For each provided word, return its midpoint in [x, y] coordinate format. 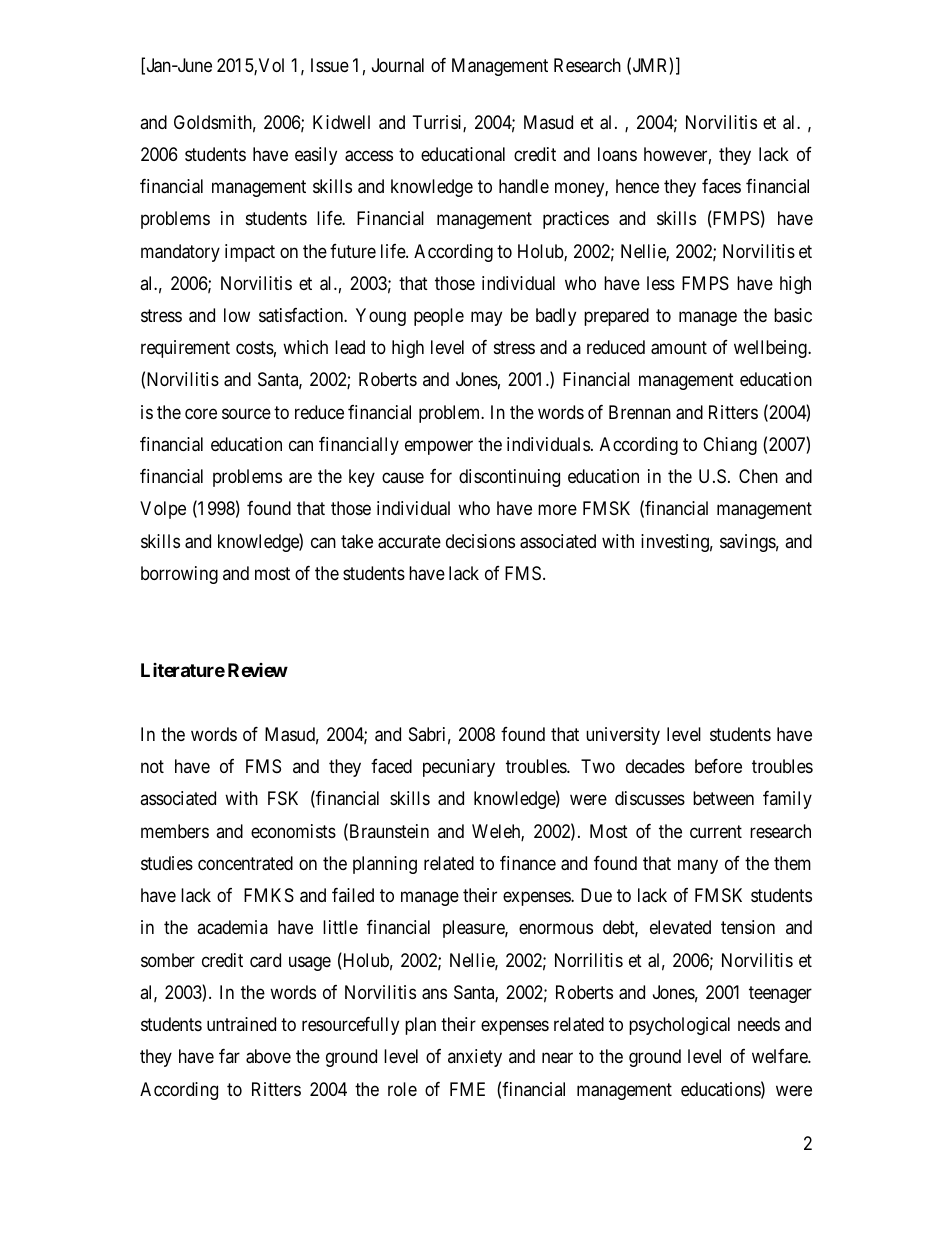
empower [439, 447]
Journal [398, 65]
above [268, 1056]
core [201, 413]
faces [721, 186]
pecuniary [459, 768]
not [152, 766]
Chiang [730, 446]
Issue [330, 65]
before [718, 766]
